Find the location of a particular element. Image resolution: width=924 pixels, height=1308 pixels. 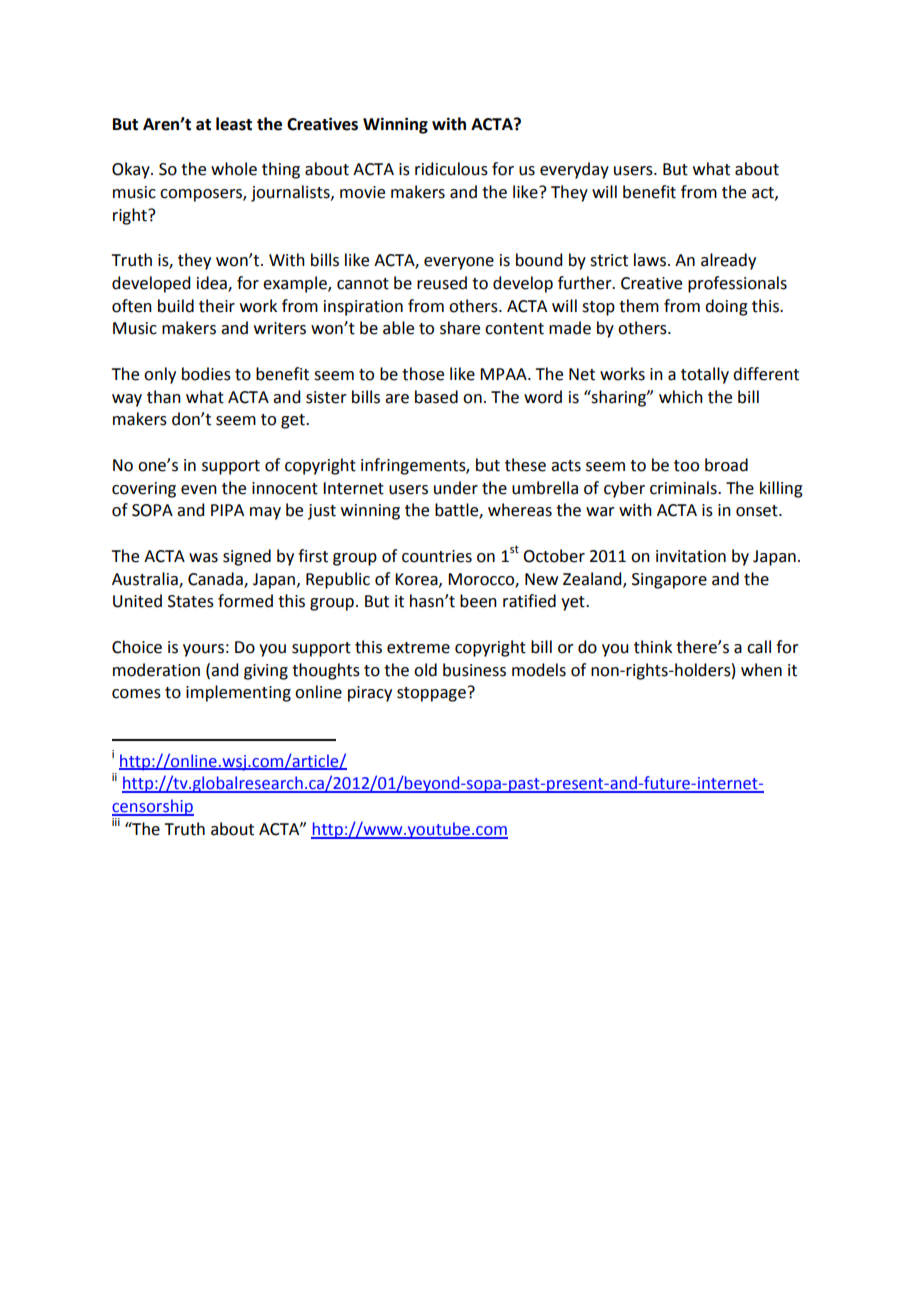

least is located at coordinates (234, 124).
